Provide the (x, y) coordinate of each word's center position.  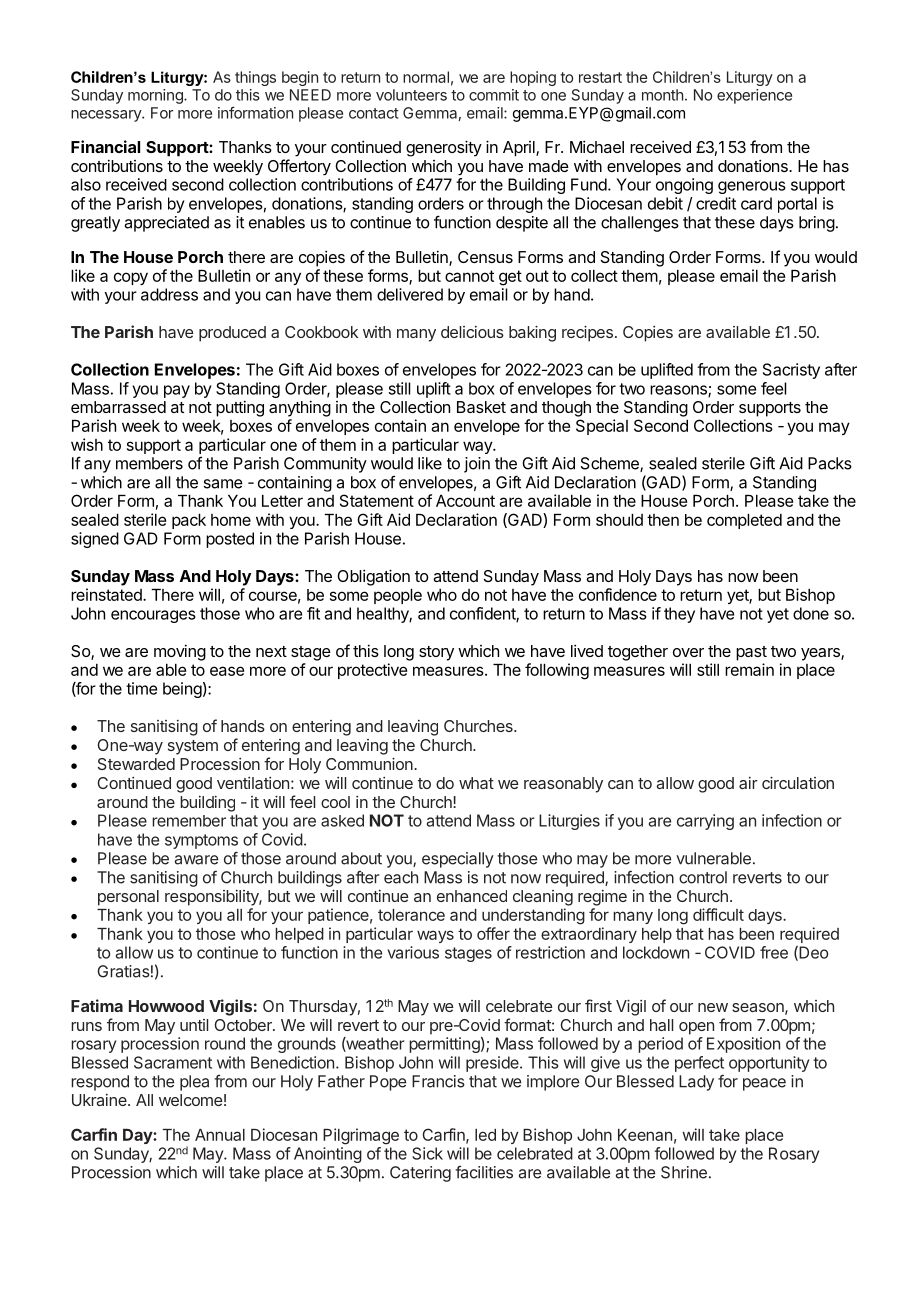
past (751, 653)
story (436, 653)
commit (494, 95)
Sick (427, 1153)
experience (754, 96)
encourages (153, 616)
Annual (220, 1135)
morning (156, 96)
